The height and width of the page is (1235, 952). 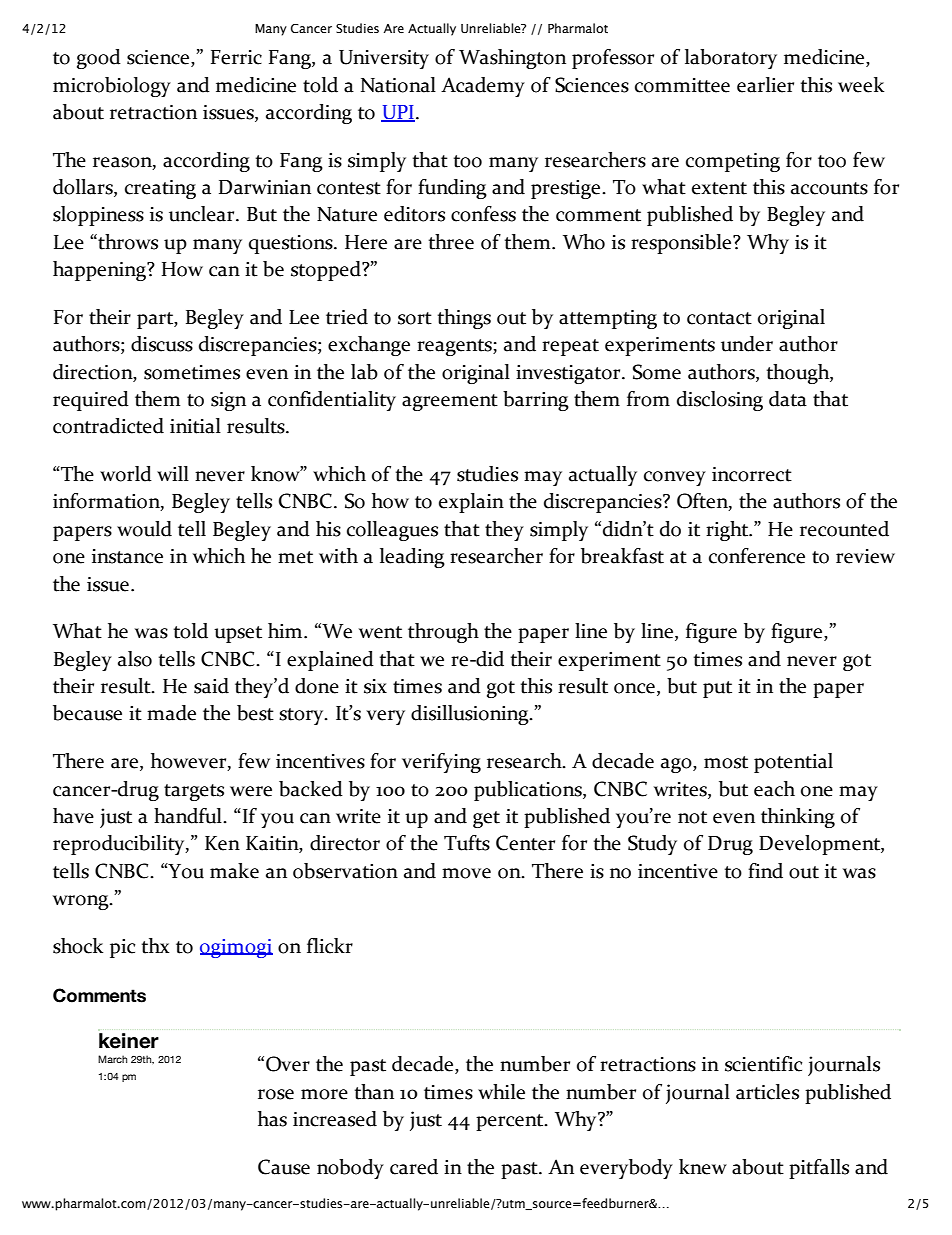 I want to click on microbiology, so click(x=112, y=87).
